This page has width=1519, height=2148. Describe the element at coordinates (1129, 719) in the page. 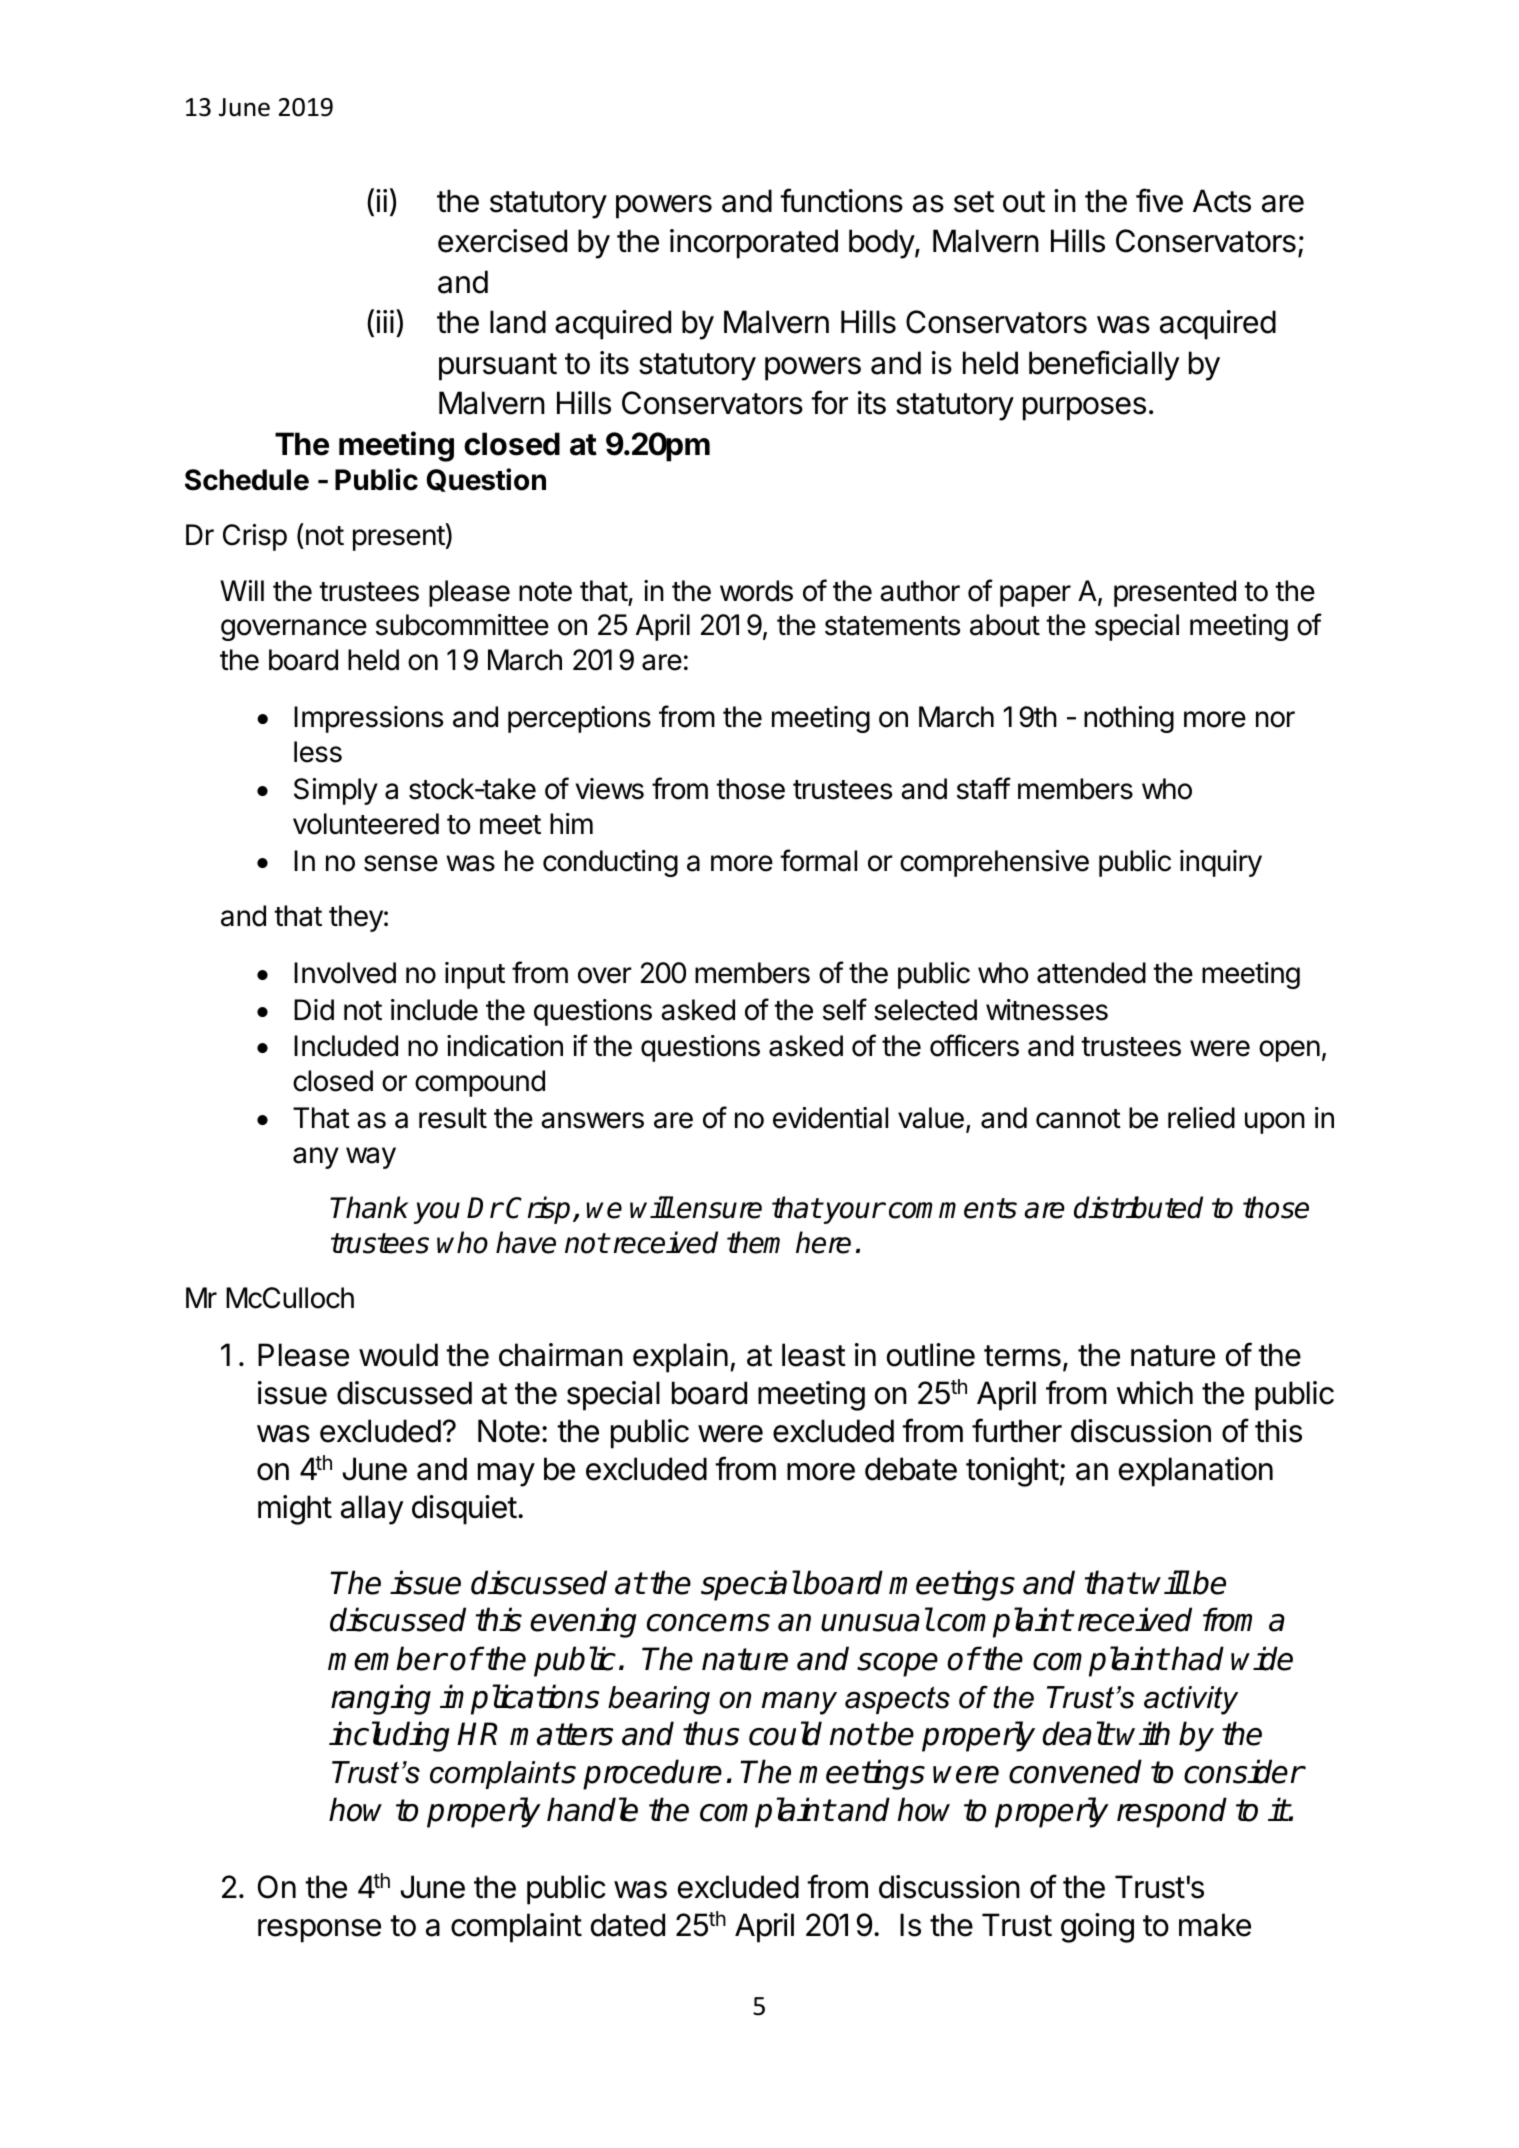

I see `nothing` at that location.
